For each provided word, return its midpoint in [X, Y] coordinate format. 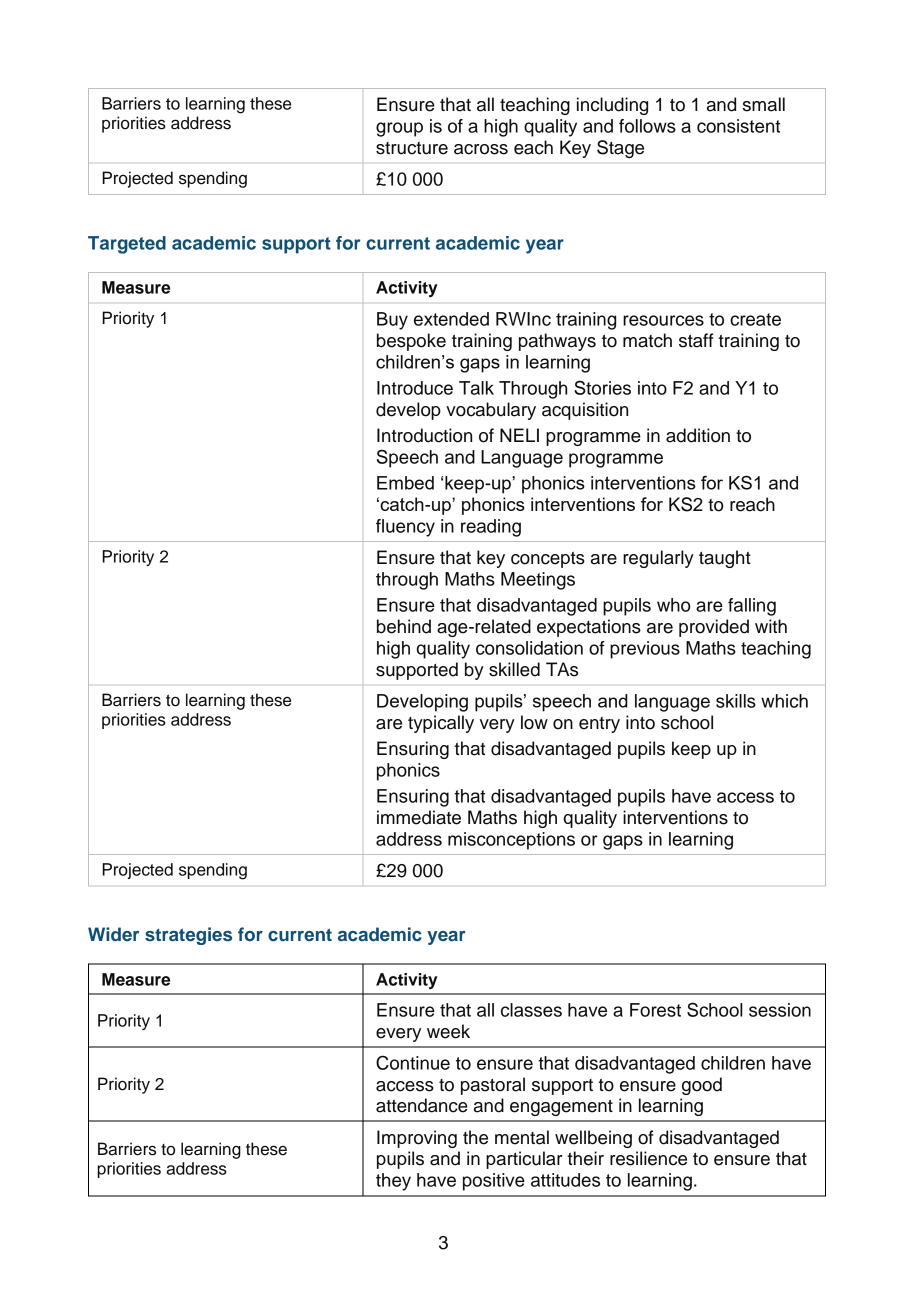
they [393, 1182]
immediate [419, 817]
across [481, 149]
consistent [738, 126]
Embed [405, 483]
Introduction [424, 435]
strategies [188, 936]
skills [736, 701]
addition [698, 435]
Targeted [127, 245]
